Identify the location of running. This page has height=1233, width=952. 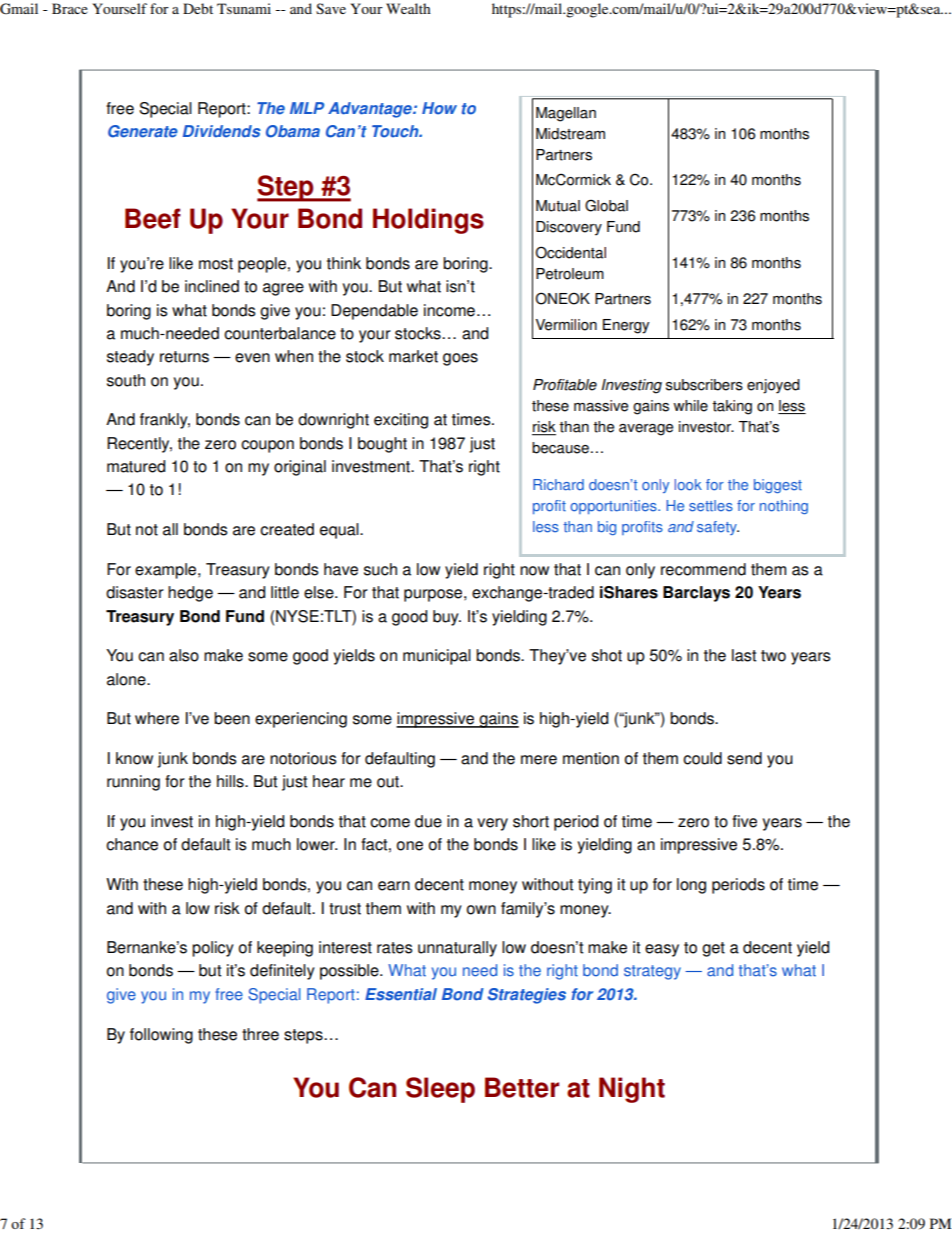
(133, 783).
